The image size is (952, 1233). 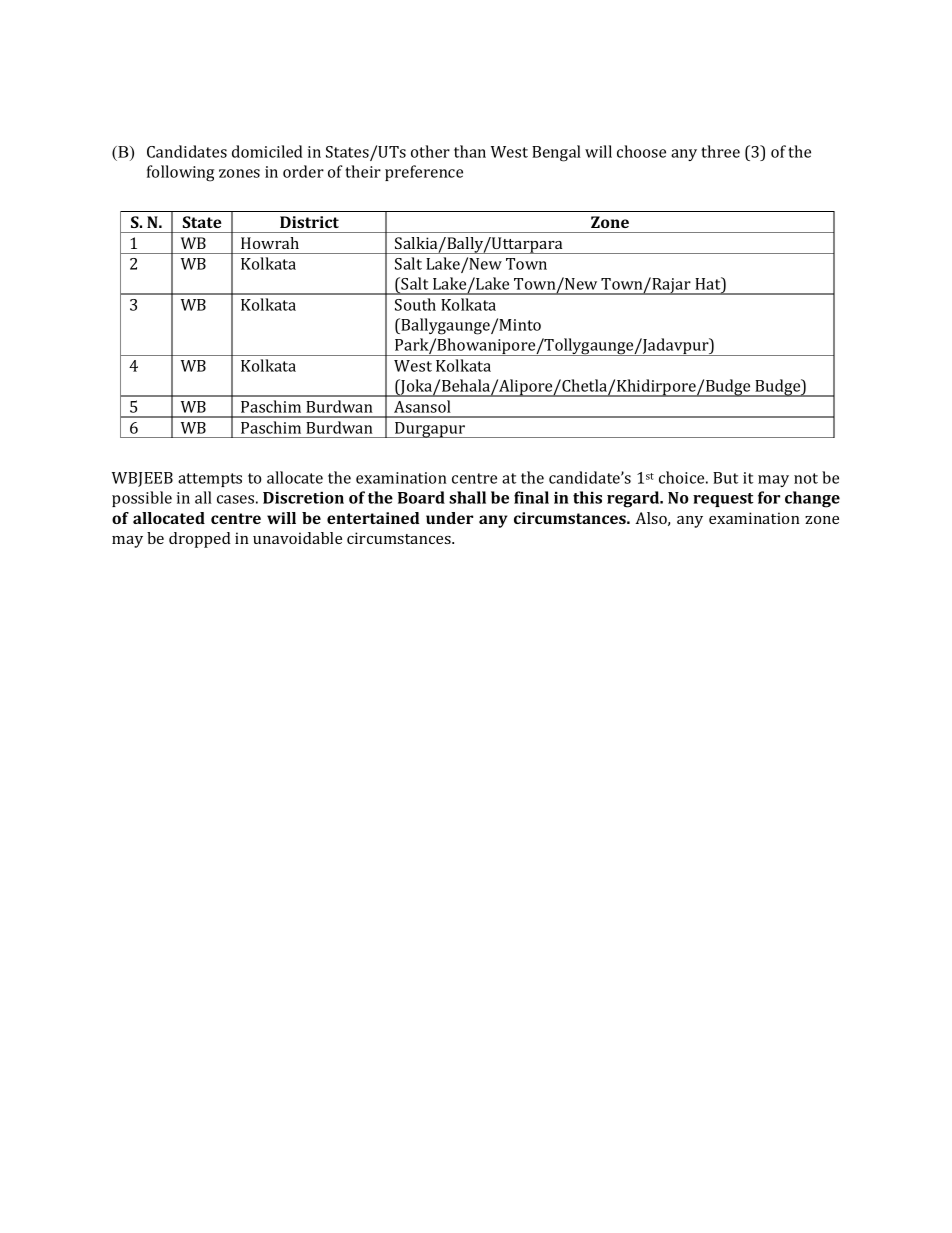 What do you see at coordinates (270, 243) in the screenshot?
I see `Howrah` at bounding box center [270, 243].
